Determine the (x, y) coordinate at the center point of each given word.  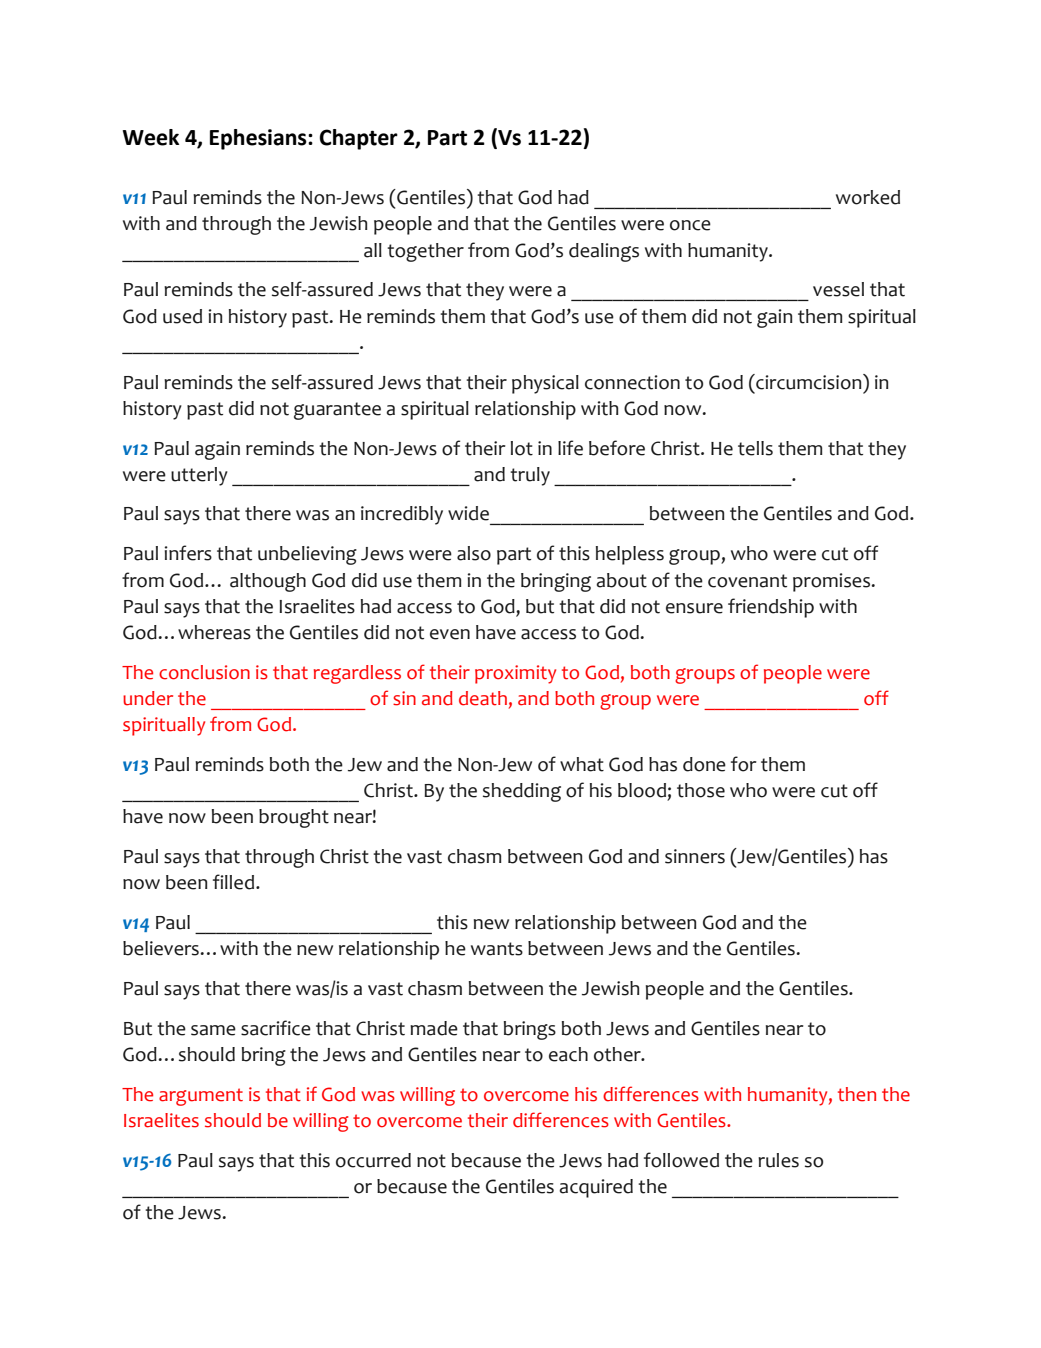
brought (294, 818)
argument (201, 1097)
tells (755, 448)
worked (868, 197)
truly (530, 476)
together (425, 252)
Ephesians (259, 139)
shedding (522, 792)
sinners (695, 856)
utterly (199, 476)
